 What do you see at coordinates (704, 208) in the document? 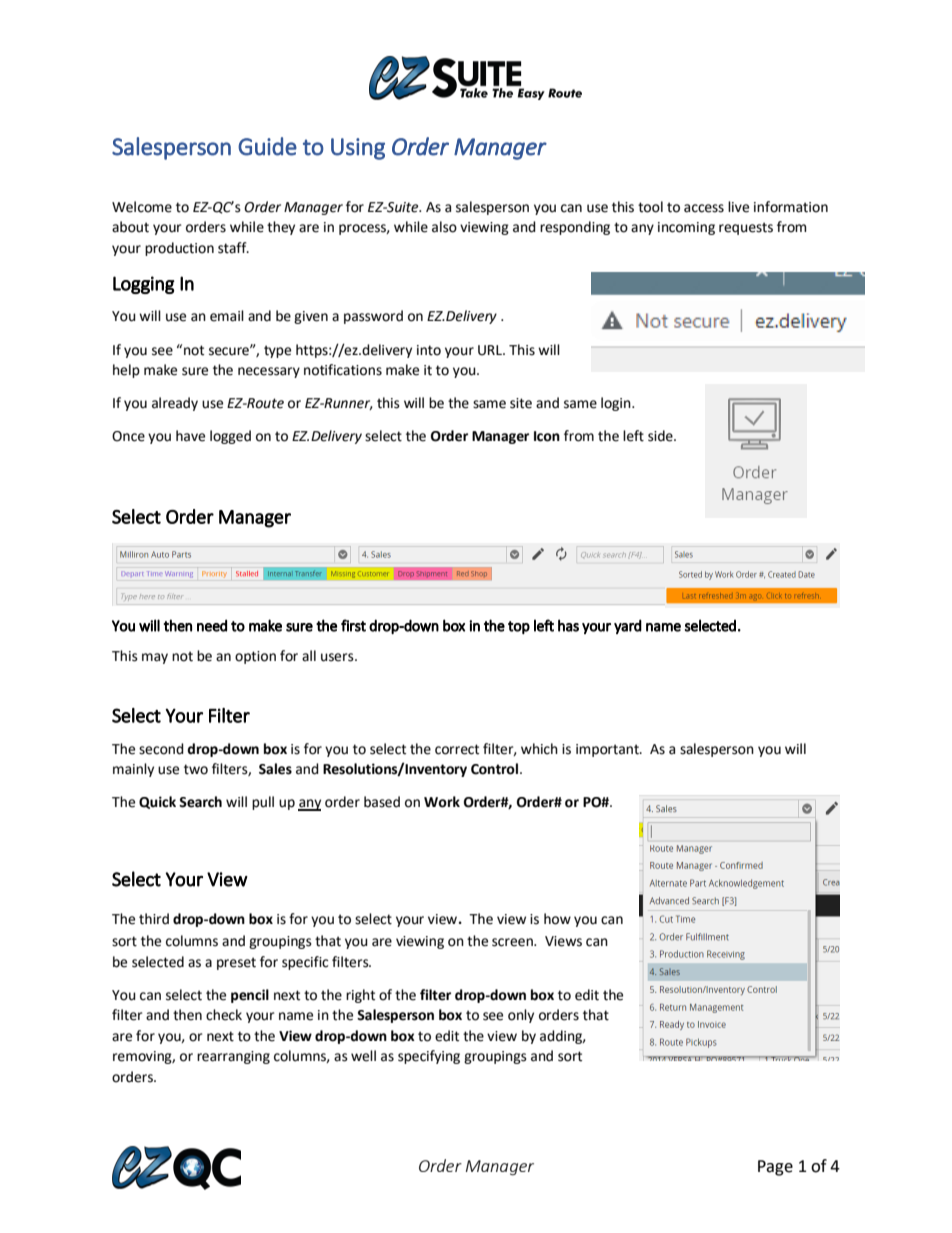
I see `access` at bounding box center [704, 208].
